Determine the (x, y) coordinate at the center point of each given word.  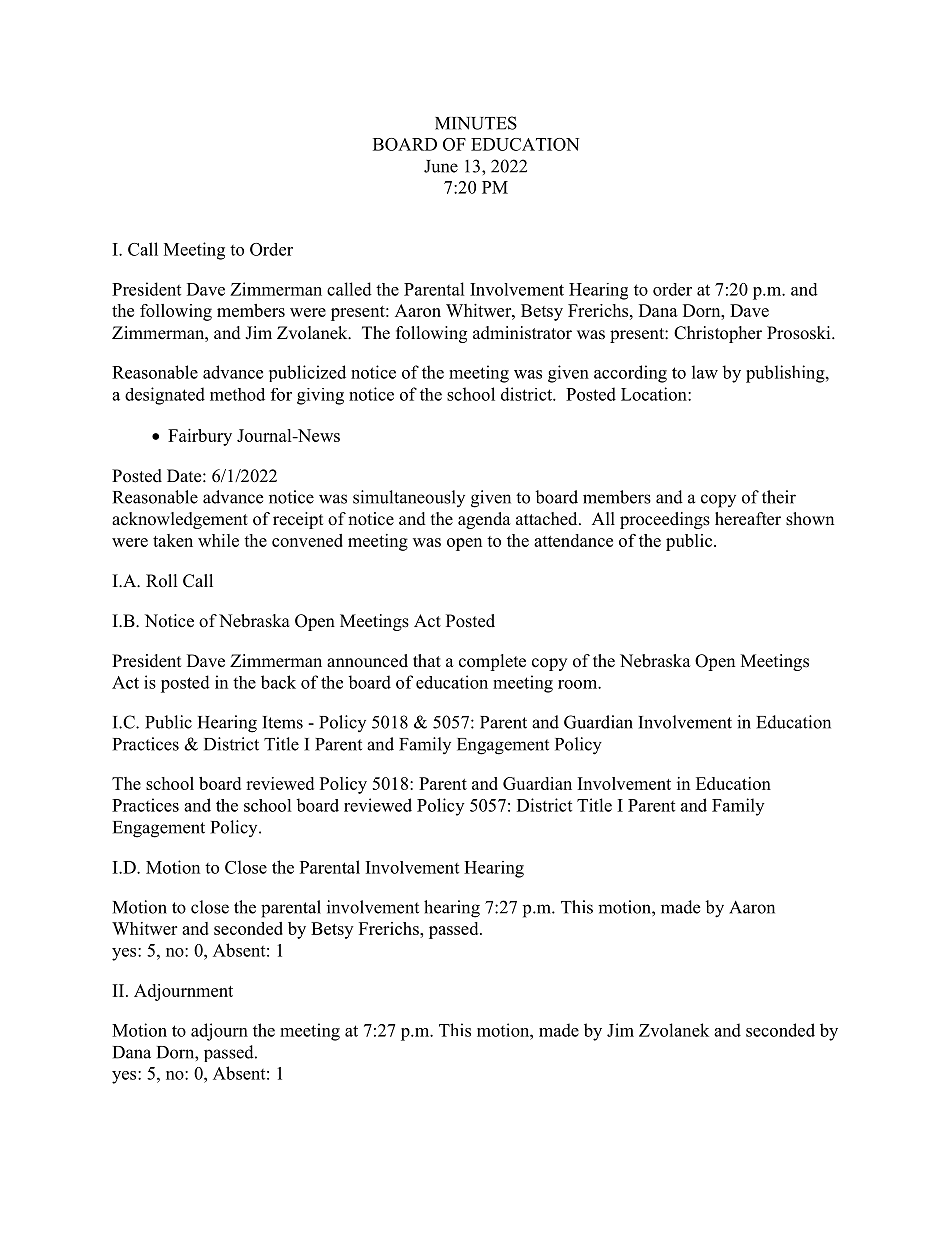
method (237, 394)
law (705, 372)
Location (655, 394)
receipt (298, 520)
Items (282, 722)
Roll (162, 581)
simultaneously (409, 498)
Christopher (718, 334)
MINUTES (476, 123)
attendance (573, 540)
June (441, 166)
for (281, 394)
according (630, 374)
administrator (522, 333)
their (779, 497)
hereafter (748, 519)
